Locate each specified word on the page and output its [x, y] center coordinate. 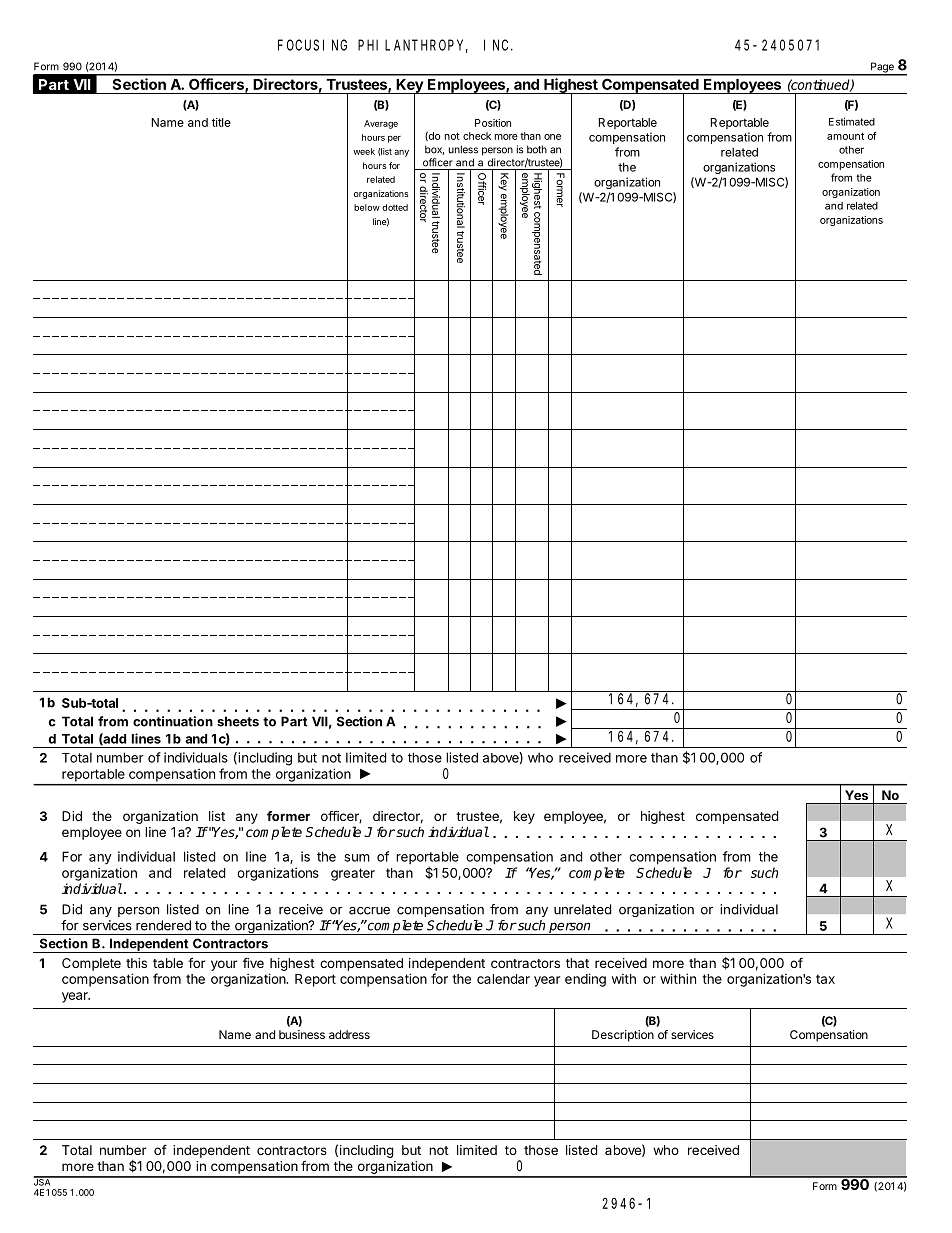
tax [825, 979]
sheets [238, 721]
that [577, 963]
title [221, 122]
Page [882, 68]
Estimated [852, 121]
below [367, 207]
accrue [369, 911]
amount [845, 136]
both [537, 149]
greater [353, 874]
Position [493, 123]
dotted [395, 207]
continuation [173, 721]
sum [357, 858]
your [224, 965]
